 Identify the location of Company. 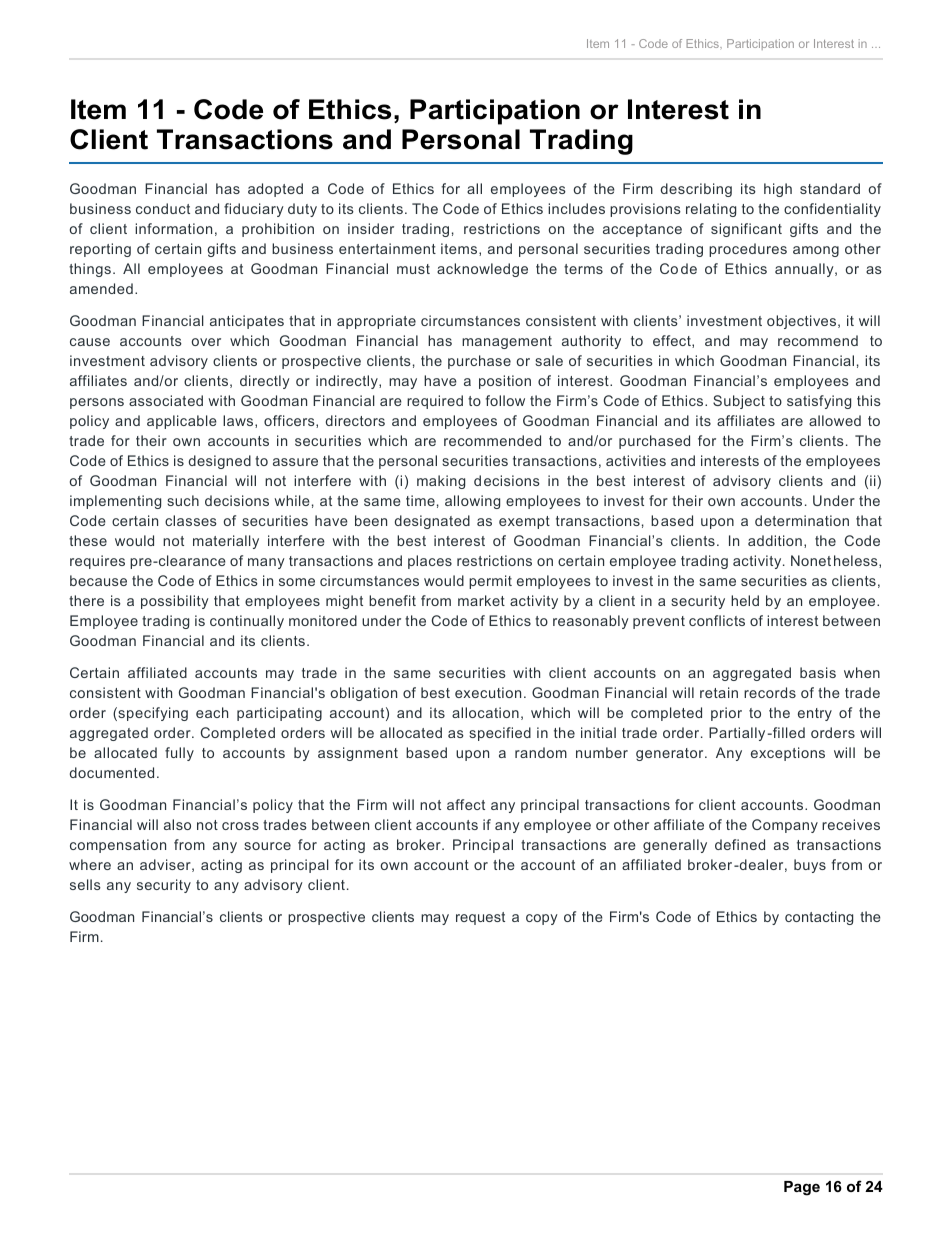
(785, 826).
